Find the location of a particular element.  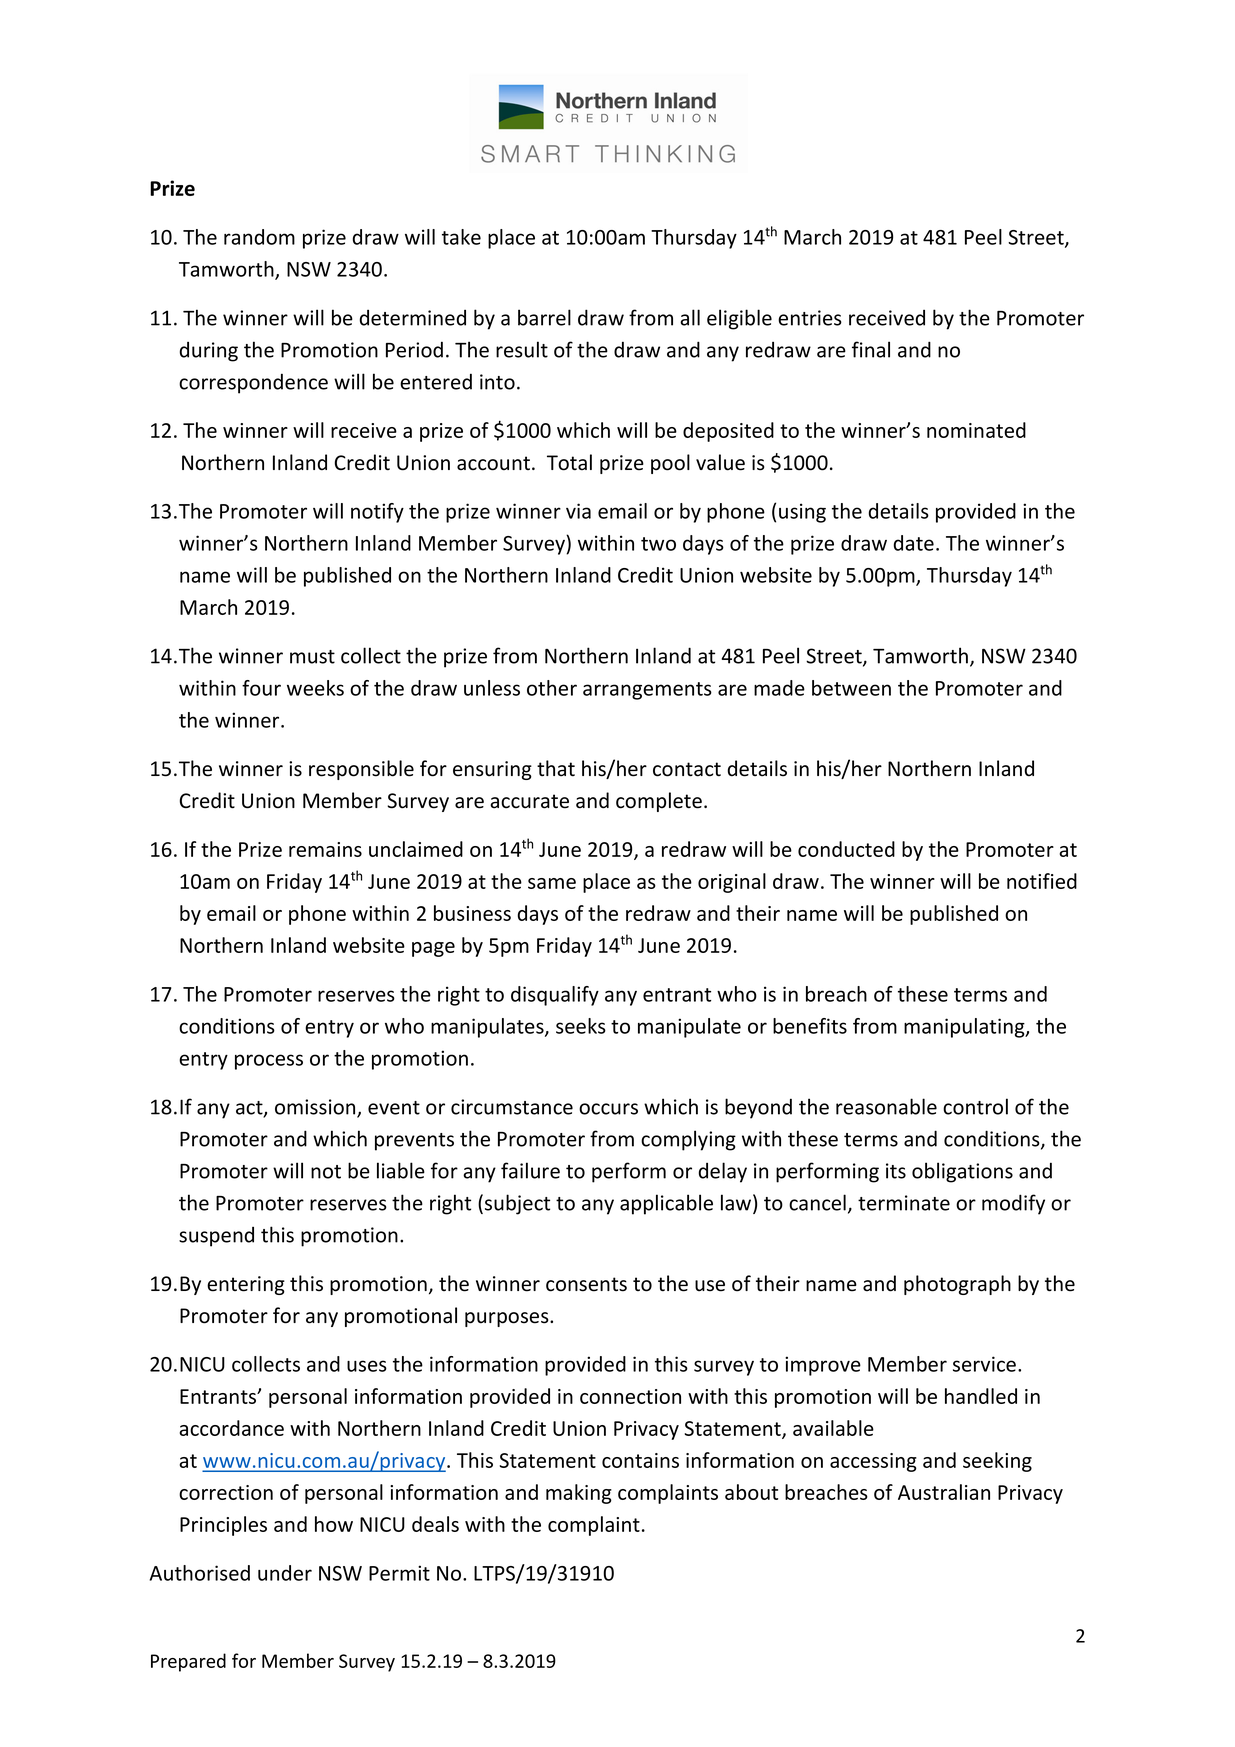

Australian is located at coordinates (944, 1492).
